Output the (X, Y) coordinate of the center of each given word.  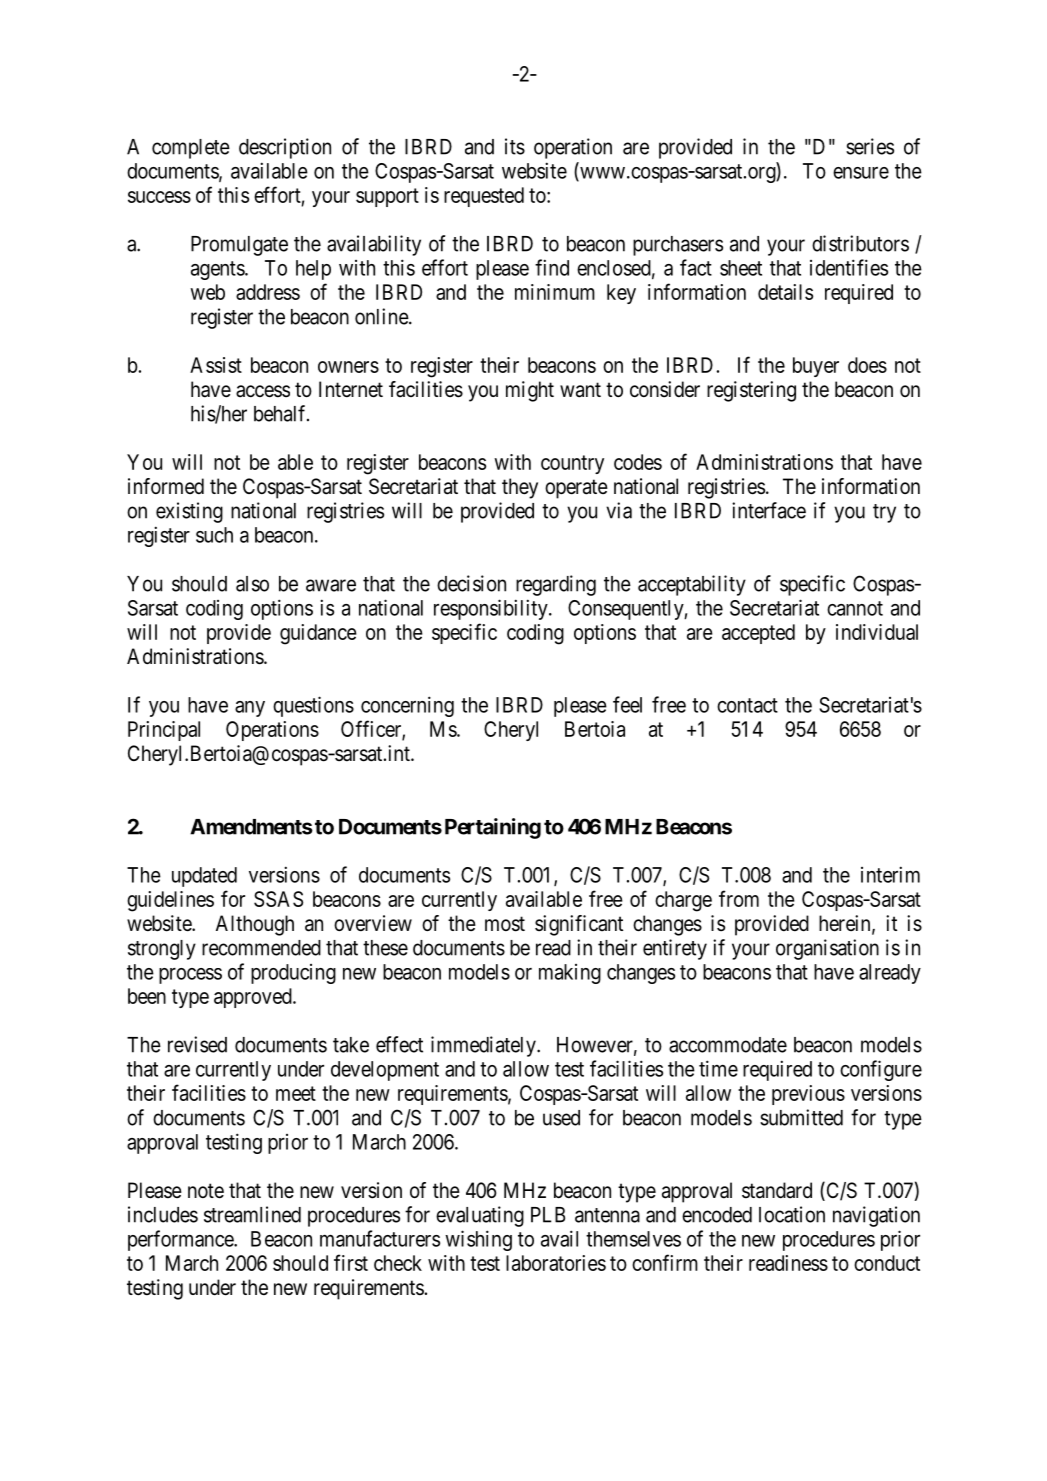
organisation (827, 949)
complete (191, 149)
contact (747, 705)
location (792, 1214)
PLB (548, 1215)
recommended (261, 948)
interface (769, 510)
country (572, 464)
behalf (281, 413)
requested (484, 197)
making (570, 974)
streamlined (252, 1214)
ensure (861, 173)
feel (627, 704)
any (250, 709)
